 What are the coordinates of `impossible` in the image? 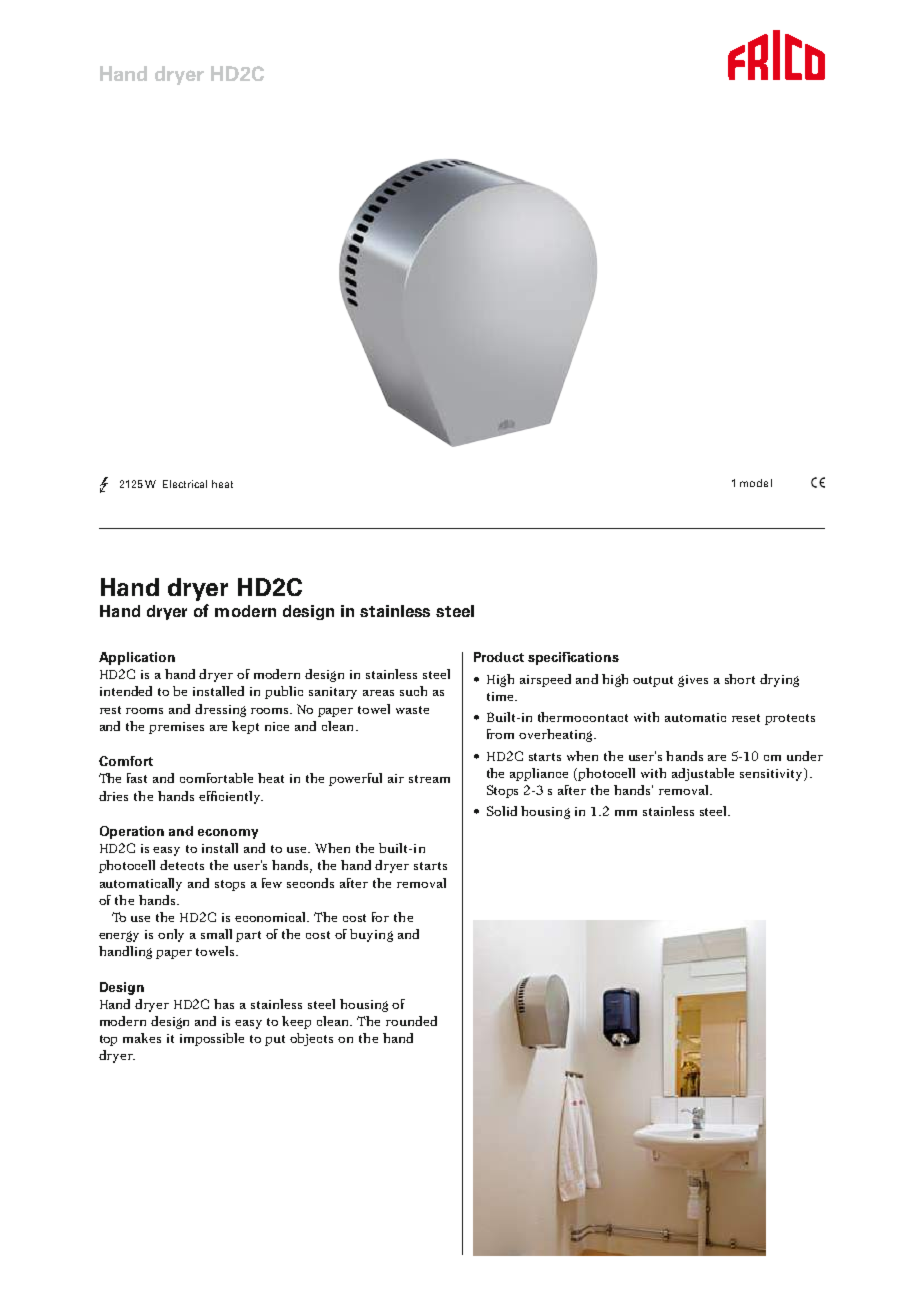 It's located at (212, 1039).
